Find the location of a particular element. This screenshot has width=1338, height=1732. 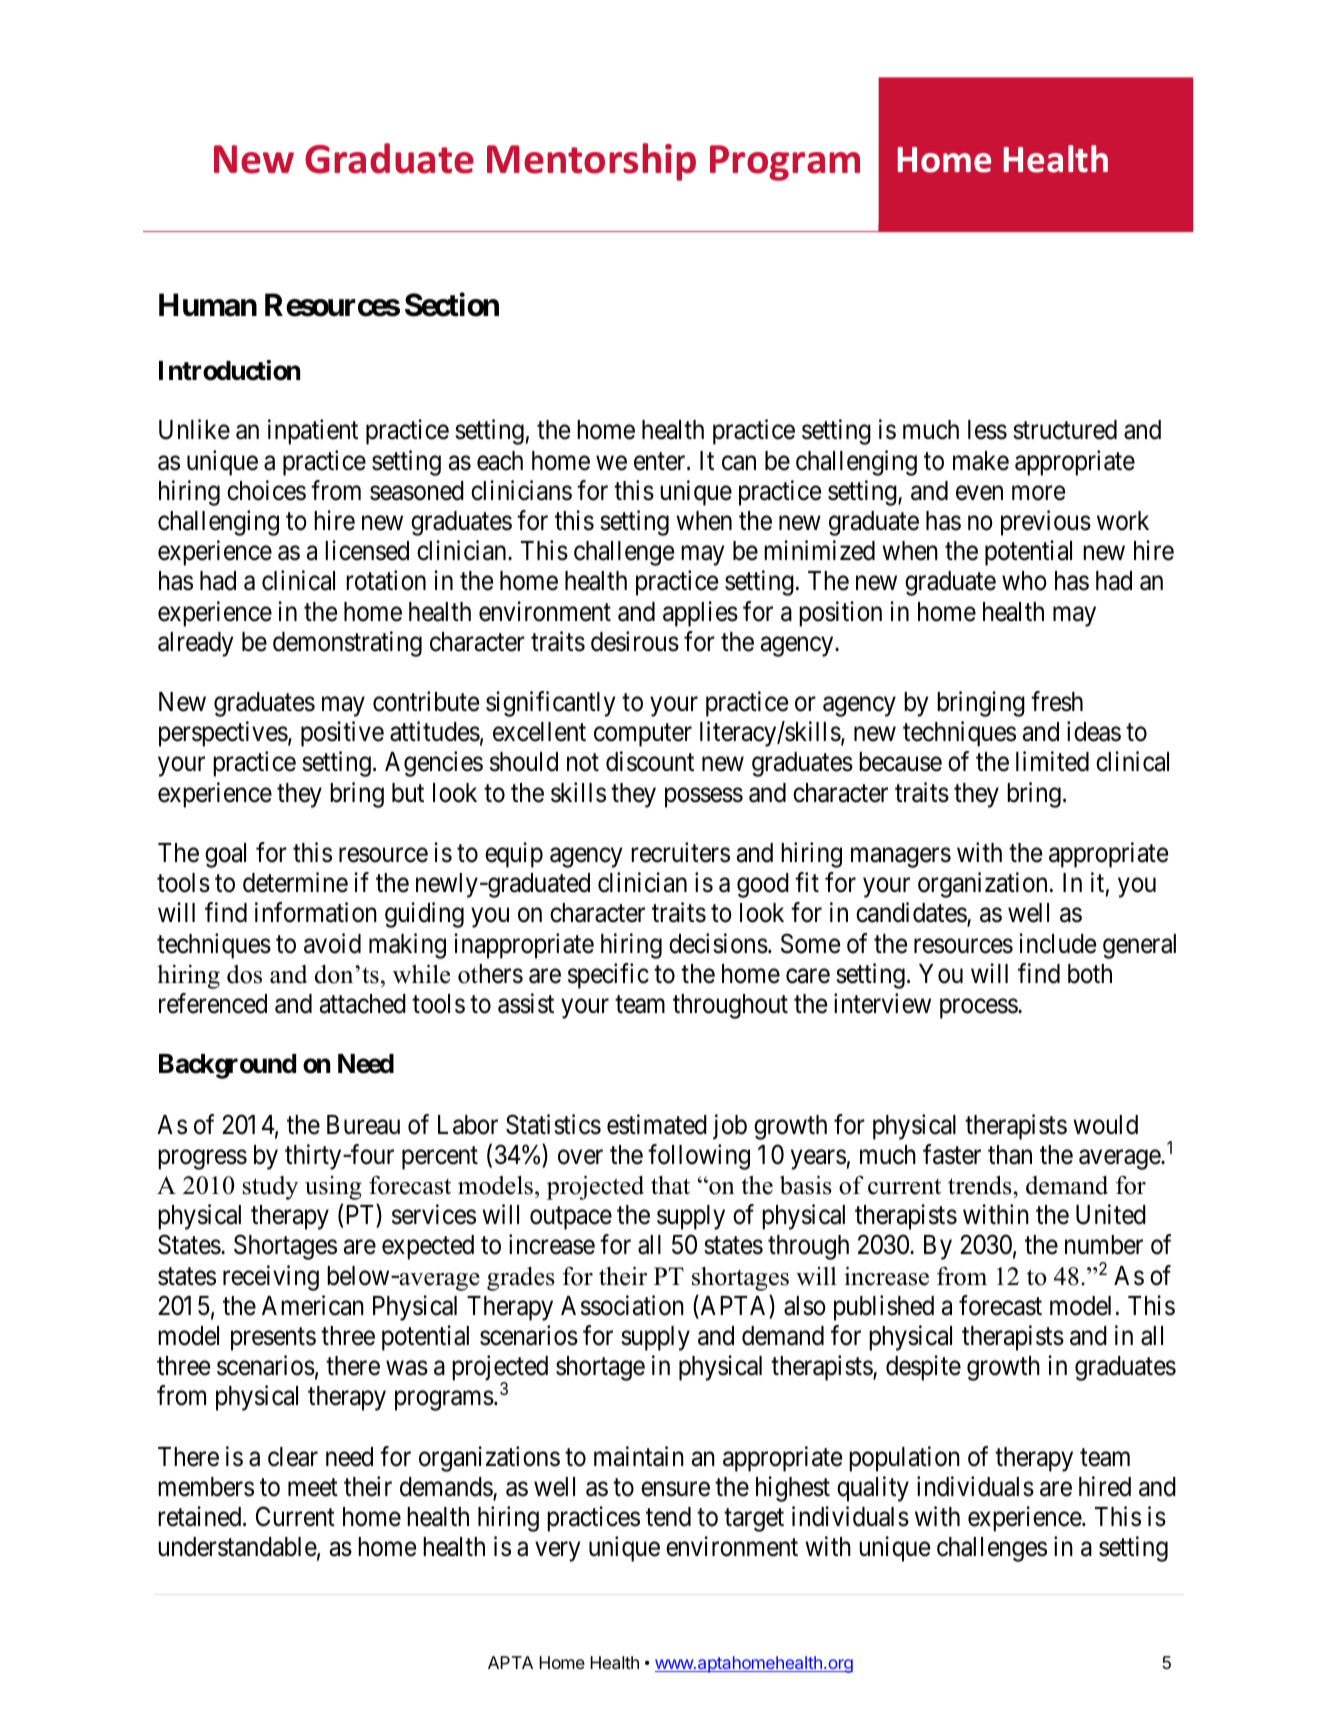

include is located at coordinates (1057, 943).
